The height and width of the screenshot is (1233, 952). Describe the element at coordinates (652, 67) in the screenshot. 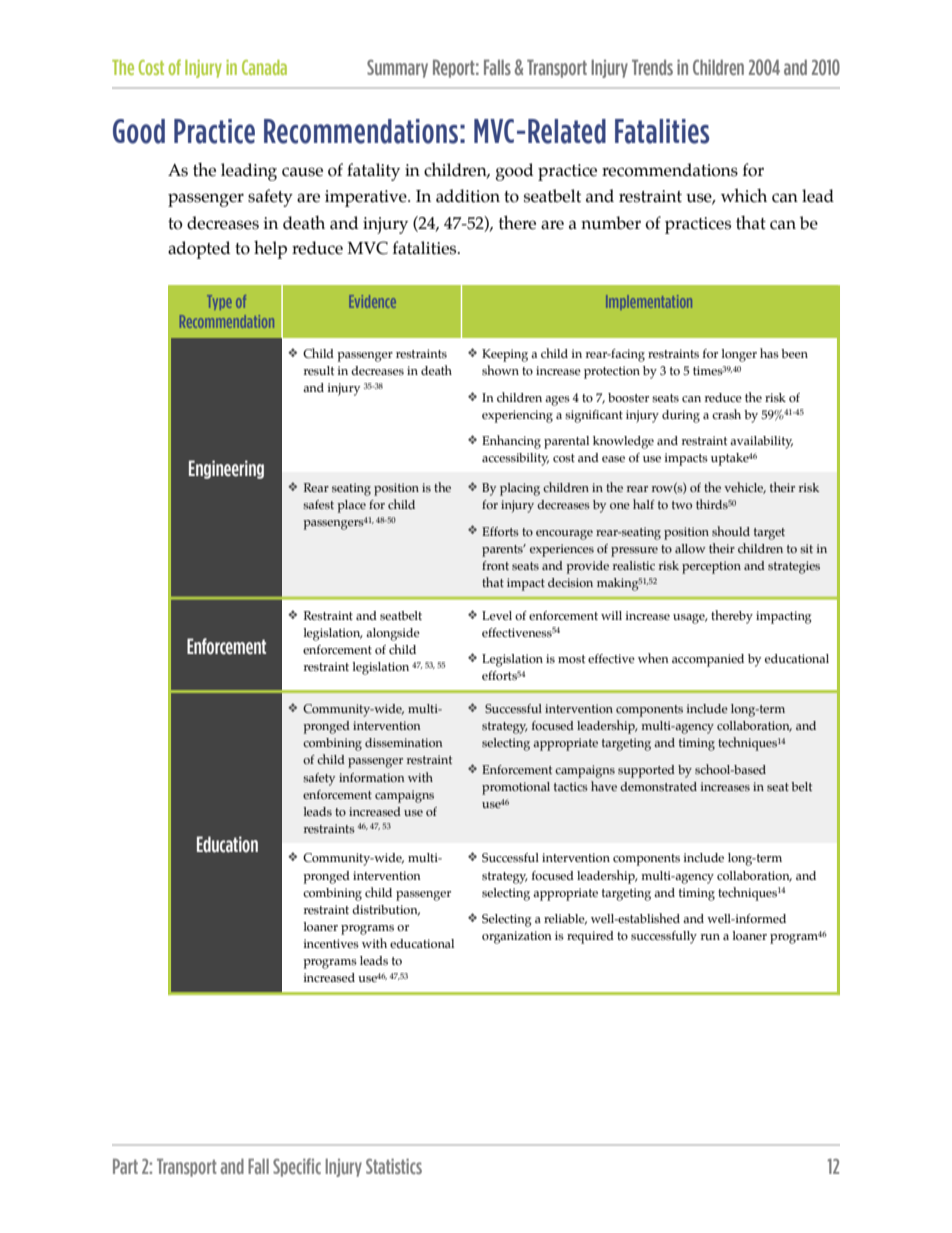

I see `Trends` at that location.
